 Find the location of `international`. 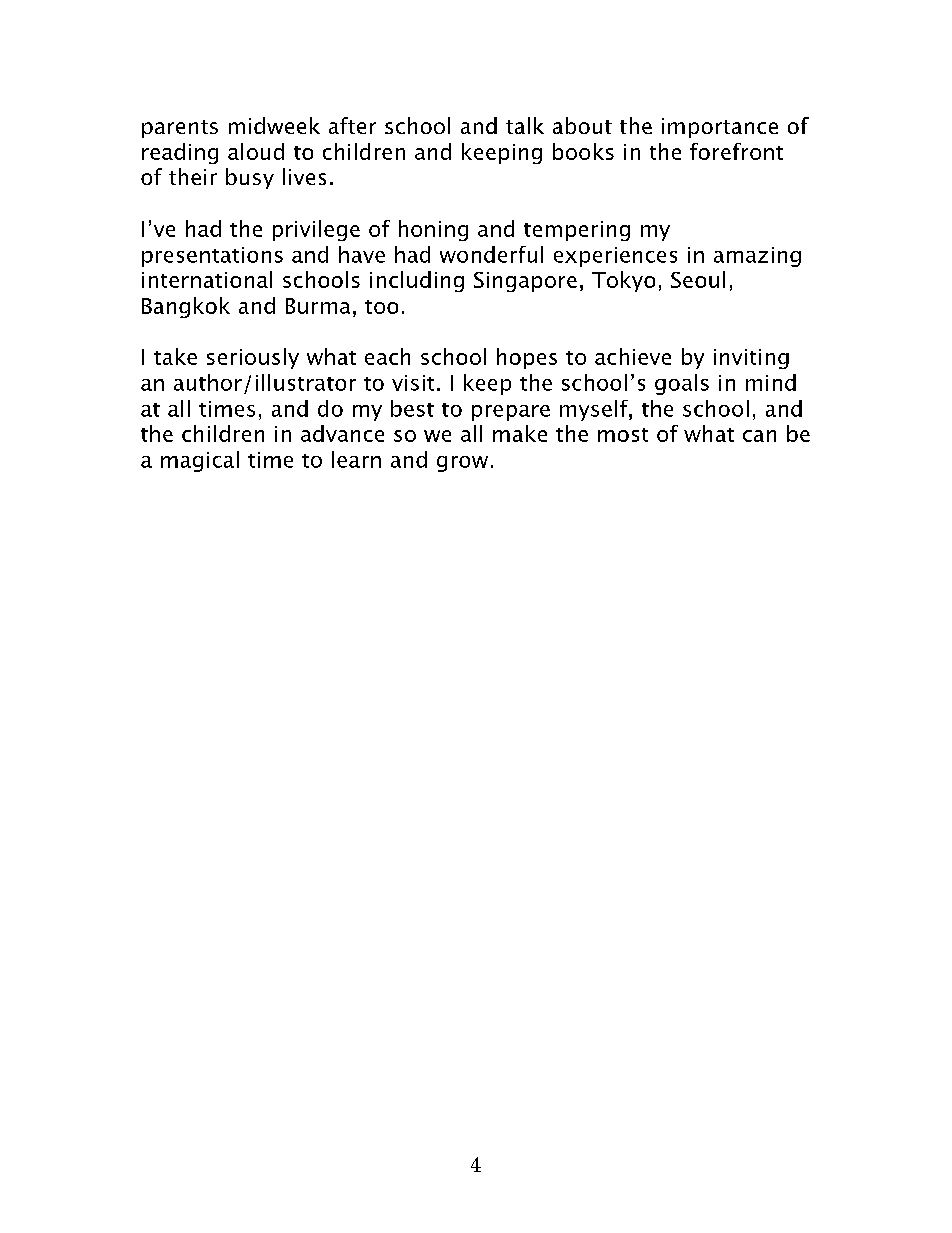

international is located at coordinates (207, 279).
